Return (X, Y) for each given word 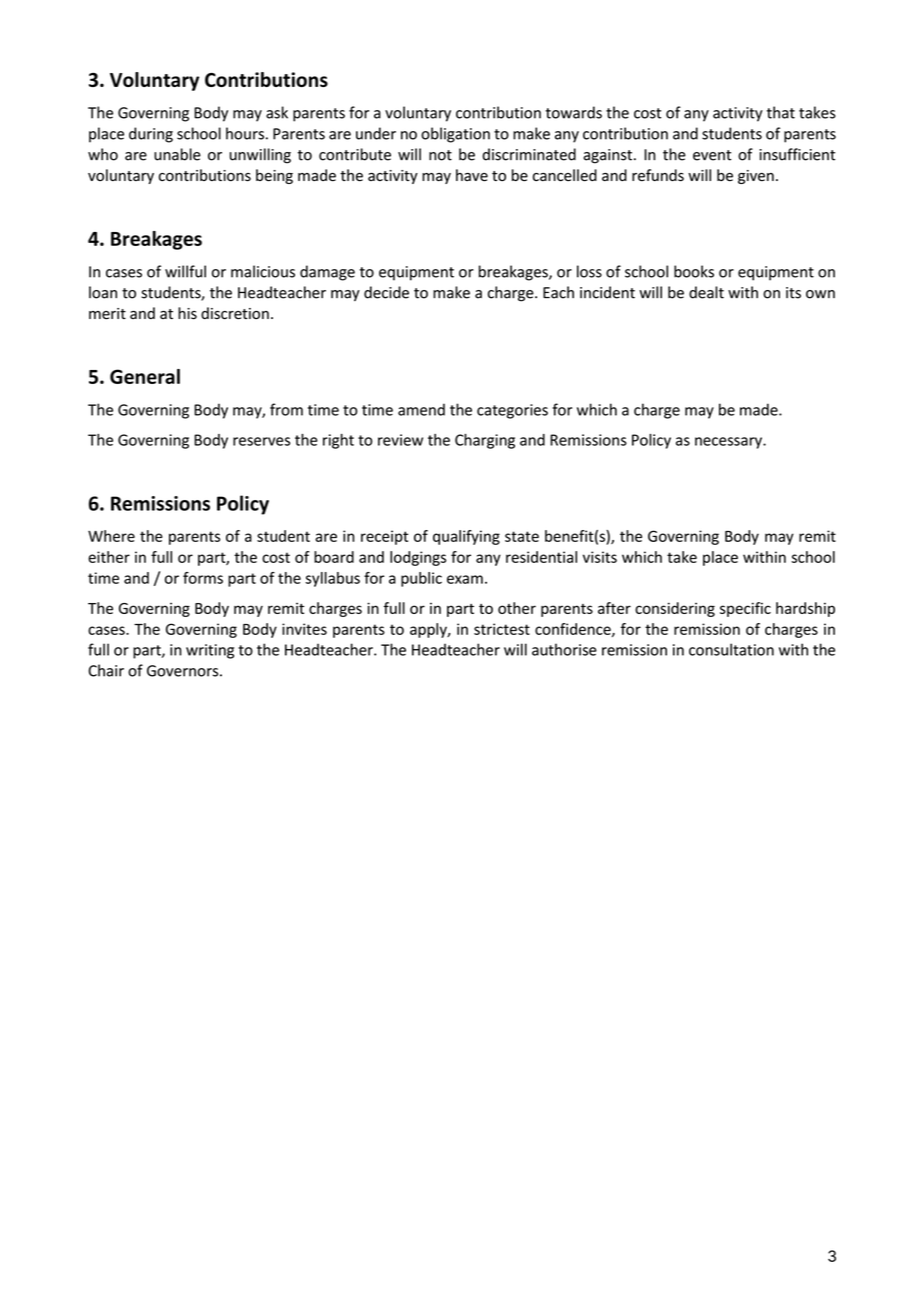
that (781, 112)
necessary (729, 443)
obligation (455, 135)
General (145, 376)
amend (421, 409)
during (151, 135)
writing (210, 651)
